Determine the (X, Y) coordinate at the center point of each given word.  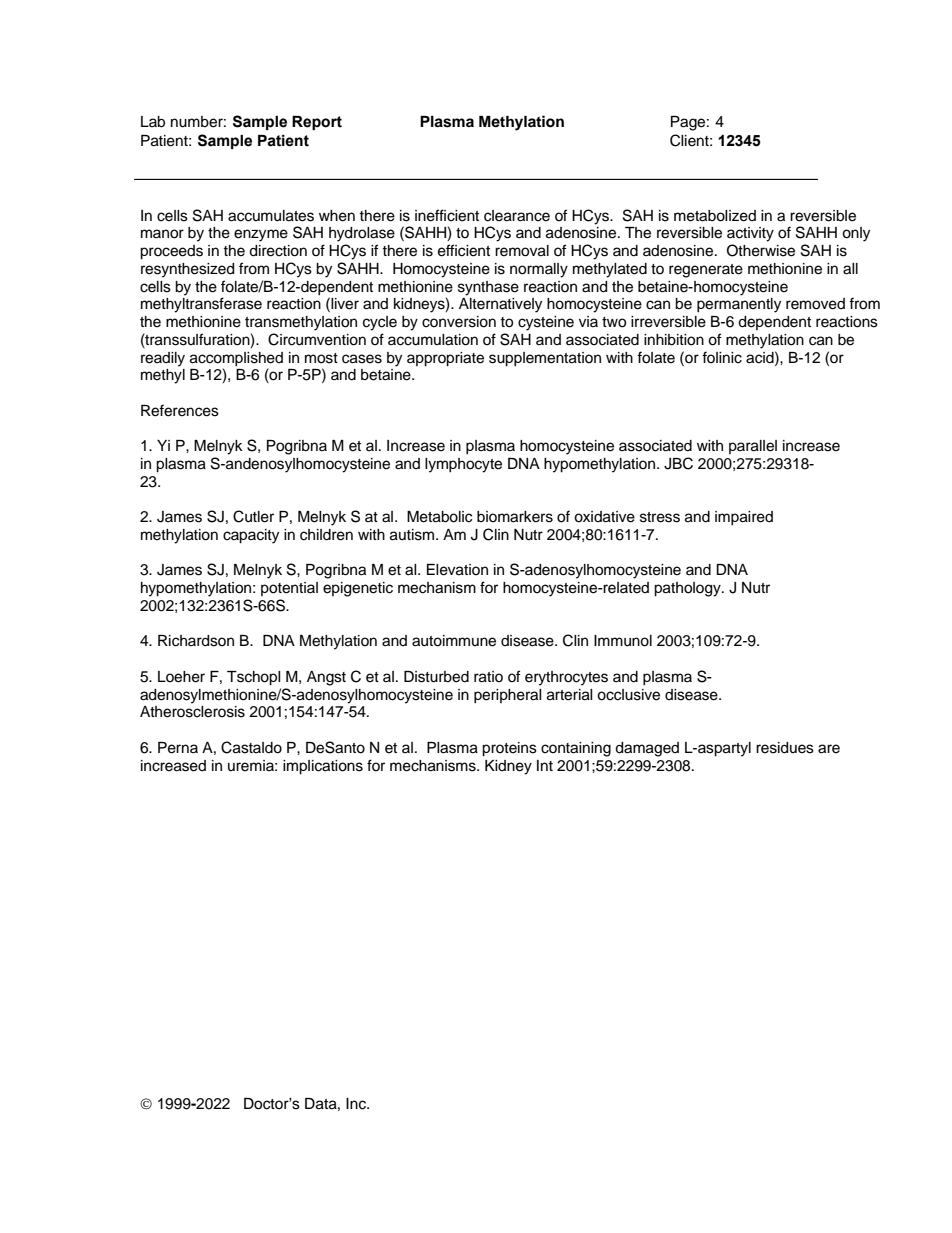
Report (317, 123)
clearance (517, 216)
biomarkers (515, 517)
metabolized (715, 216)
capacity (251, 536)
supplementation (545, 359)
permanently (739, 305)
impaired (744, 518)
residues (785, 748)
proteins (509, 749)
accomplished (236, 359)
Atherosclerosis (192, 712)
